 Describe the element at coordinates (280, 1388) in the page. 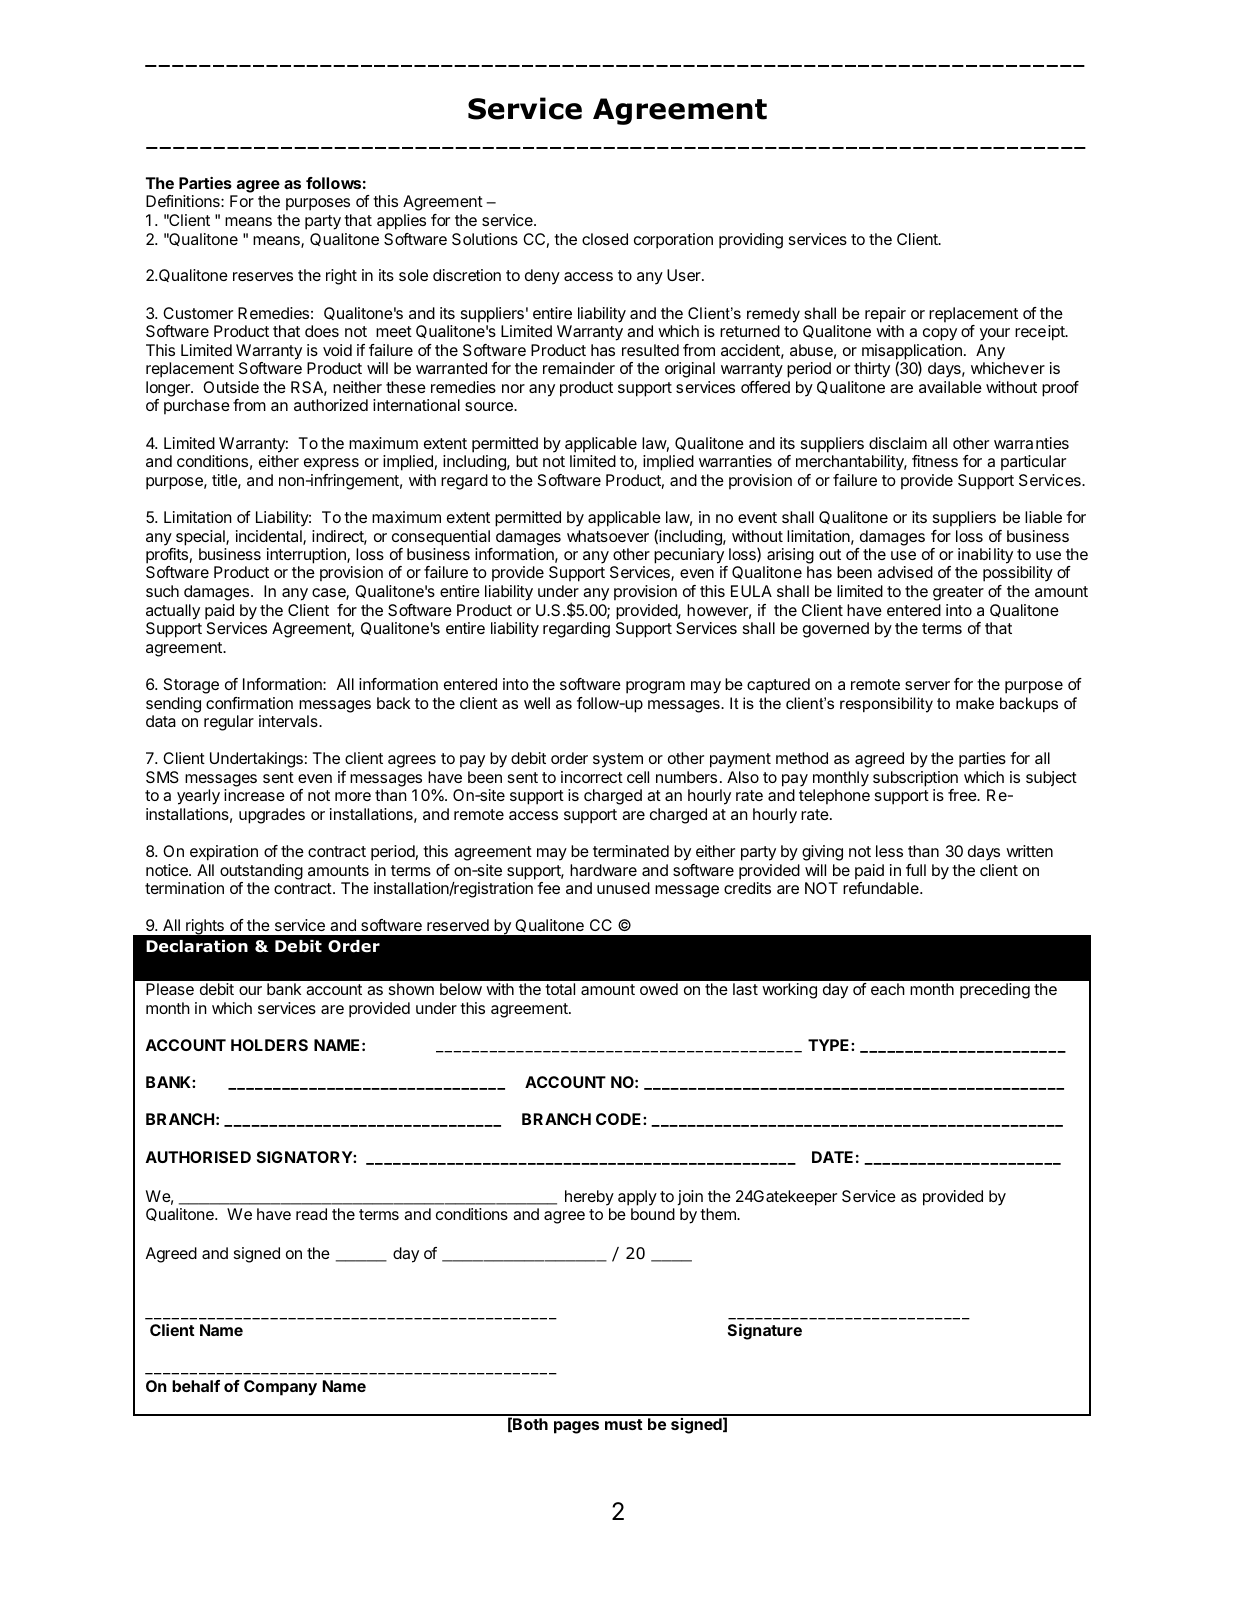

I see `Company` at that location.
